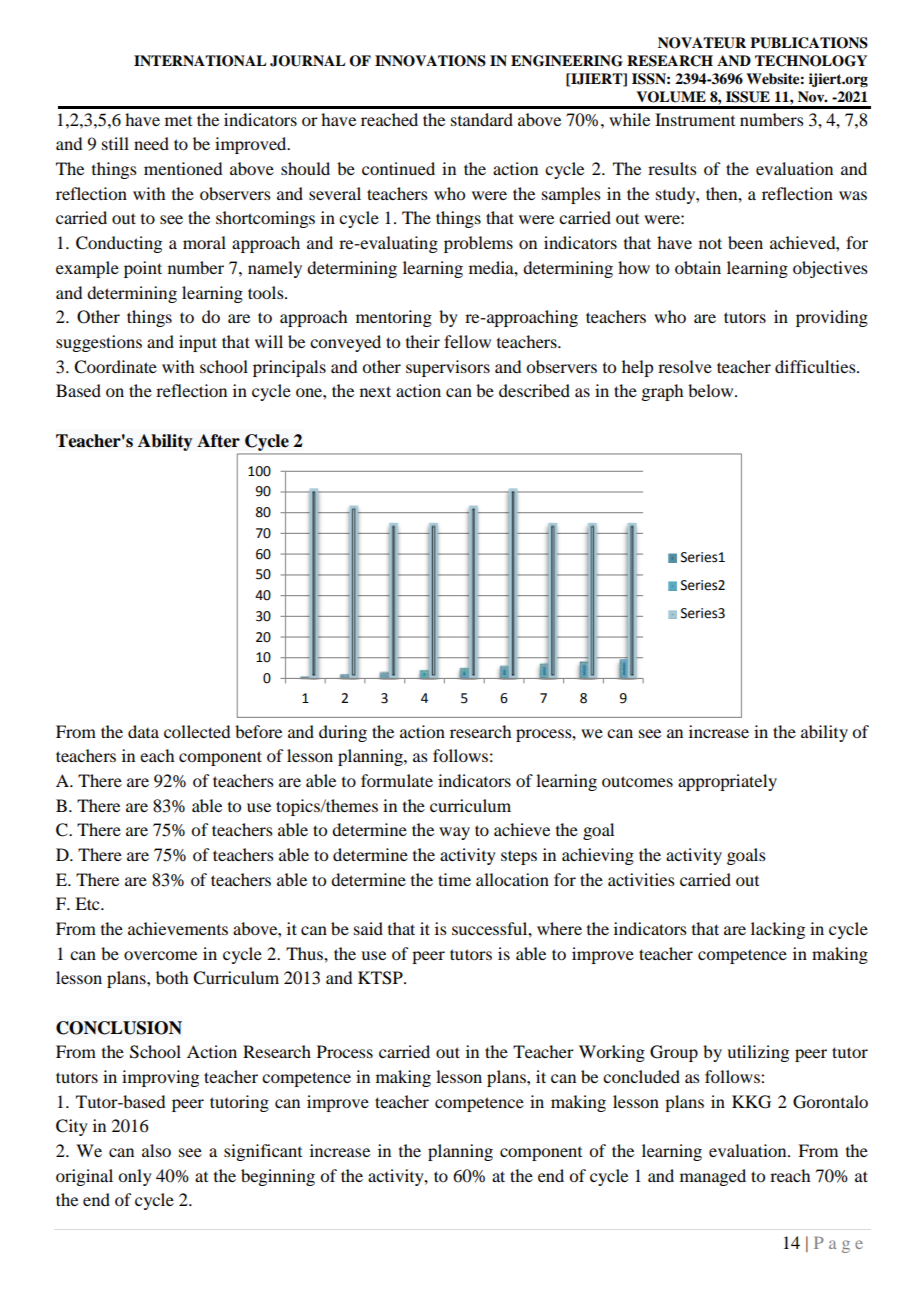 The height and width of the screenshot is (1308, 924). I want to click on difficulties, so click(816, 366).
